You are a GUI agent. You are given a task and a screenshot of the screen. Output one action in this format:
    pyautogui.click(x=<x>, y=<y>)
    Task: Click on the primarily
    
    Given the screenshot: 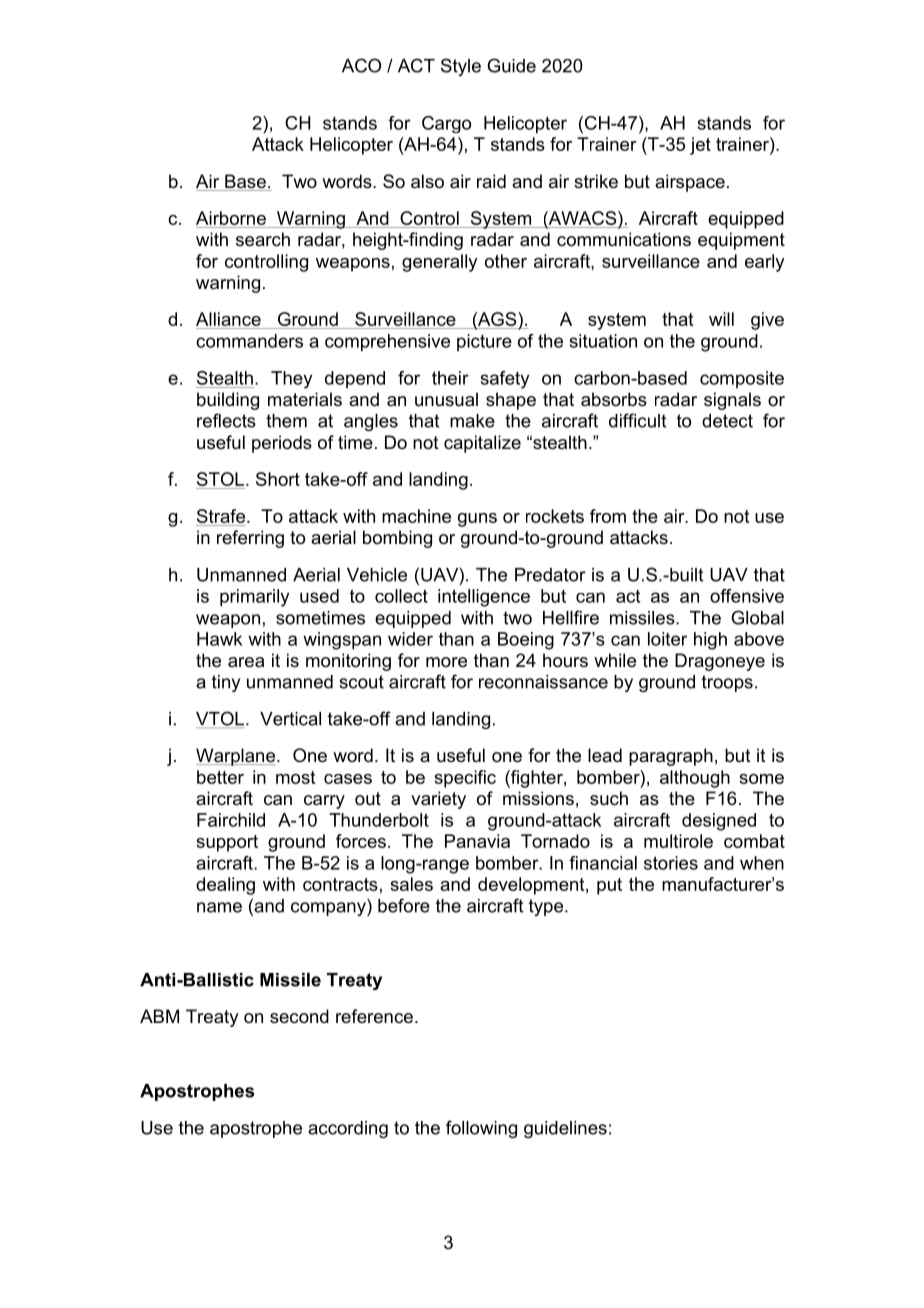 What is the action you would take?
    pyautogui.click(x=254, y=598)
